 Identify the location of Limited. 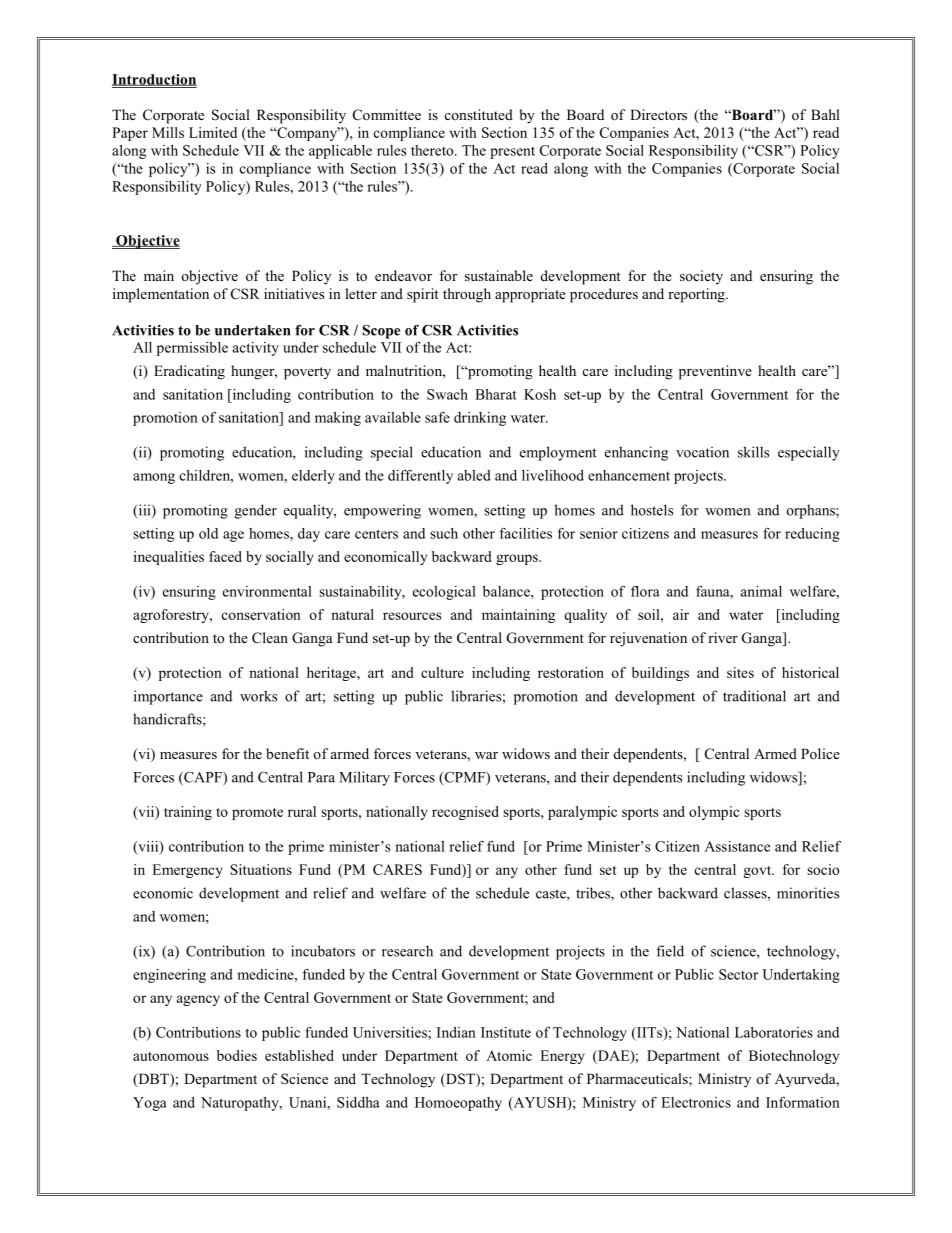
(213, 132).
